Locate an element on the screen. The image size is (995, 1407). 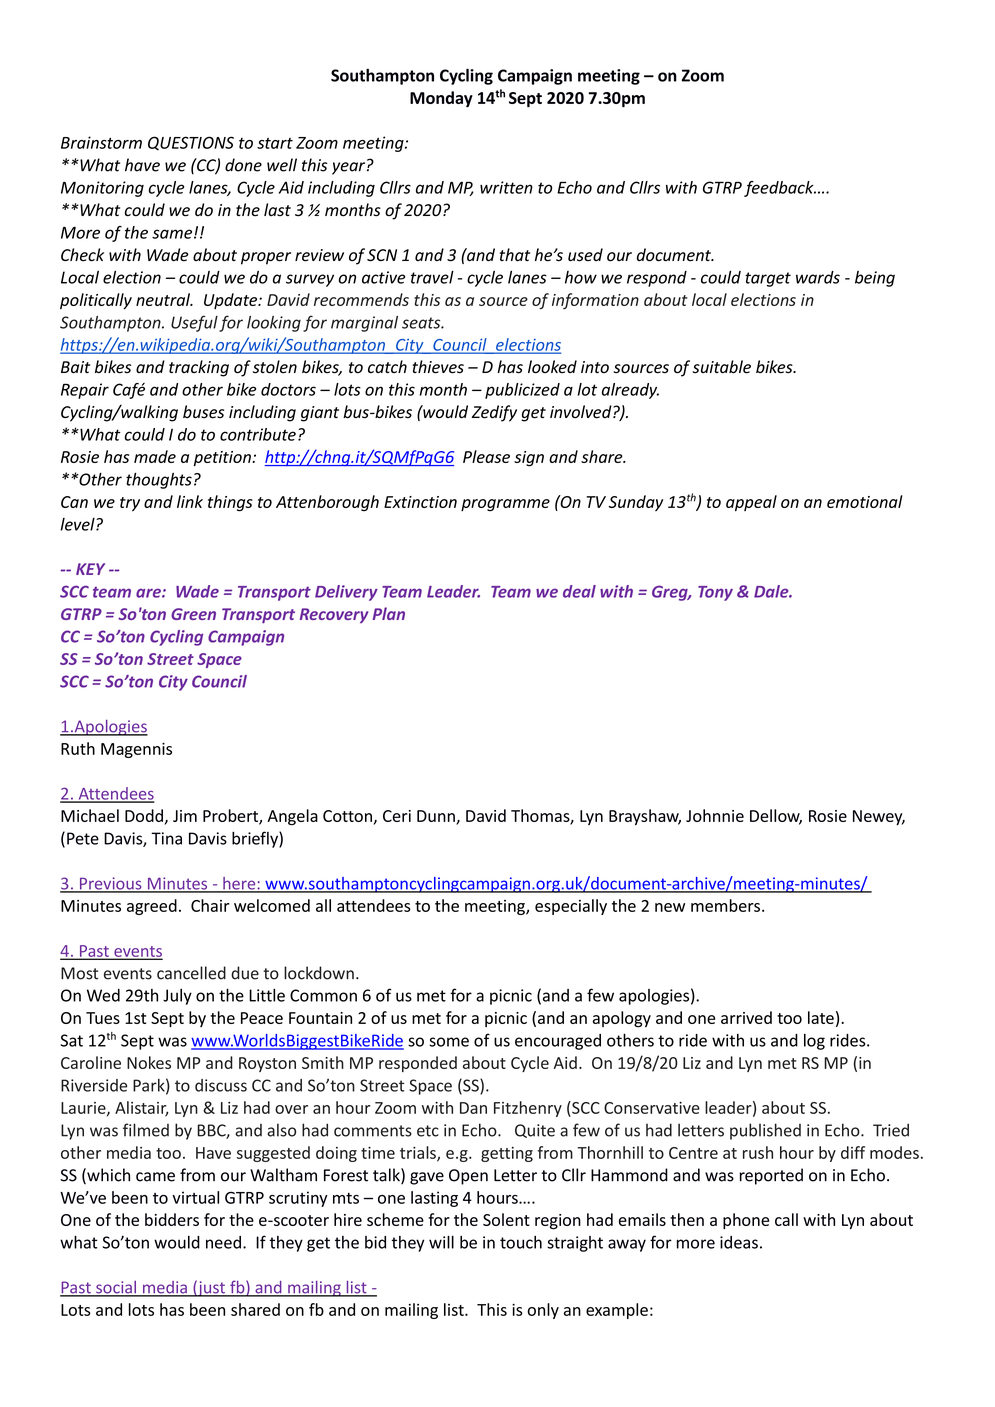
Ruth is located at coordinates (78, 748).
